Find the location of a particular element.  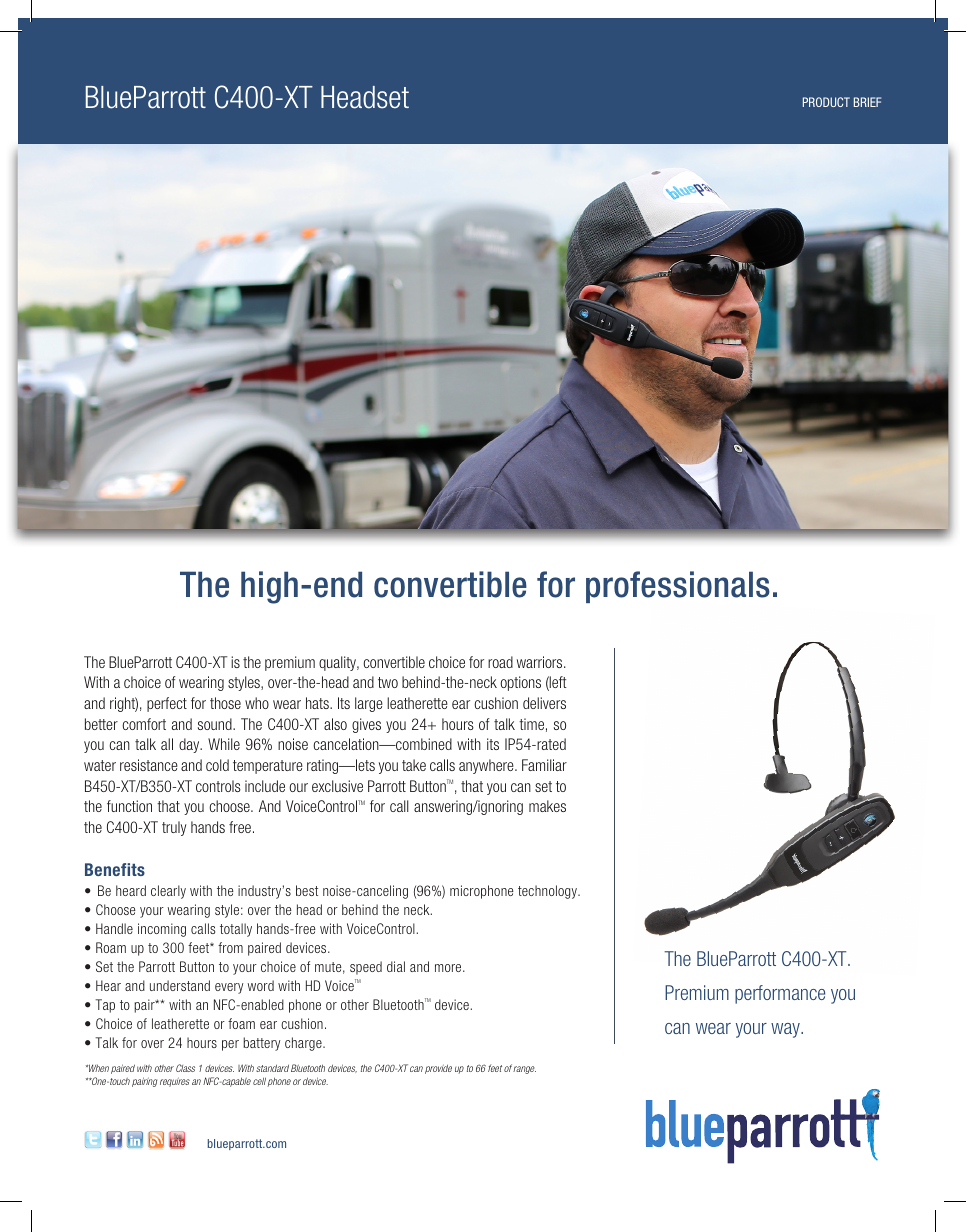

Class is located at coordinates (185, 1068).
